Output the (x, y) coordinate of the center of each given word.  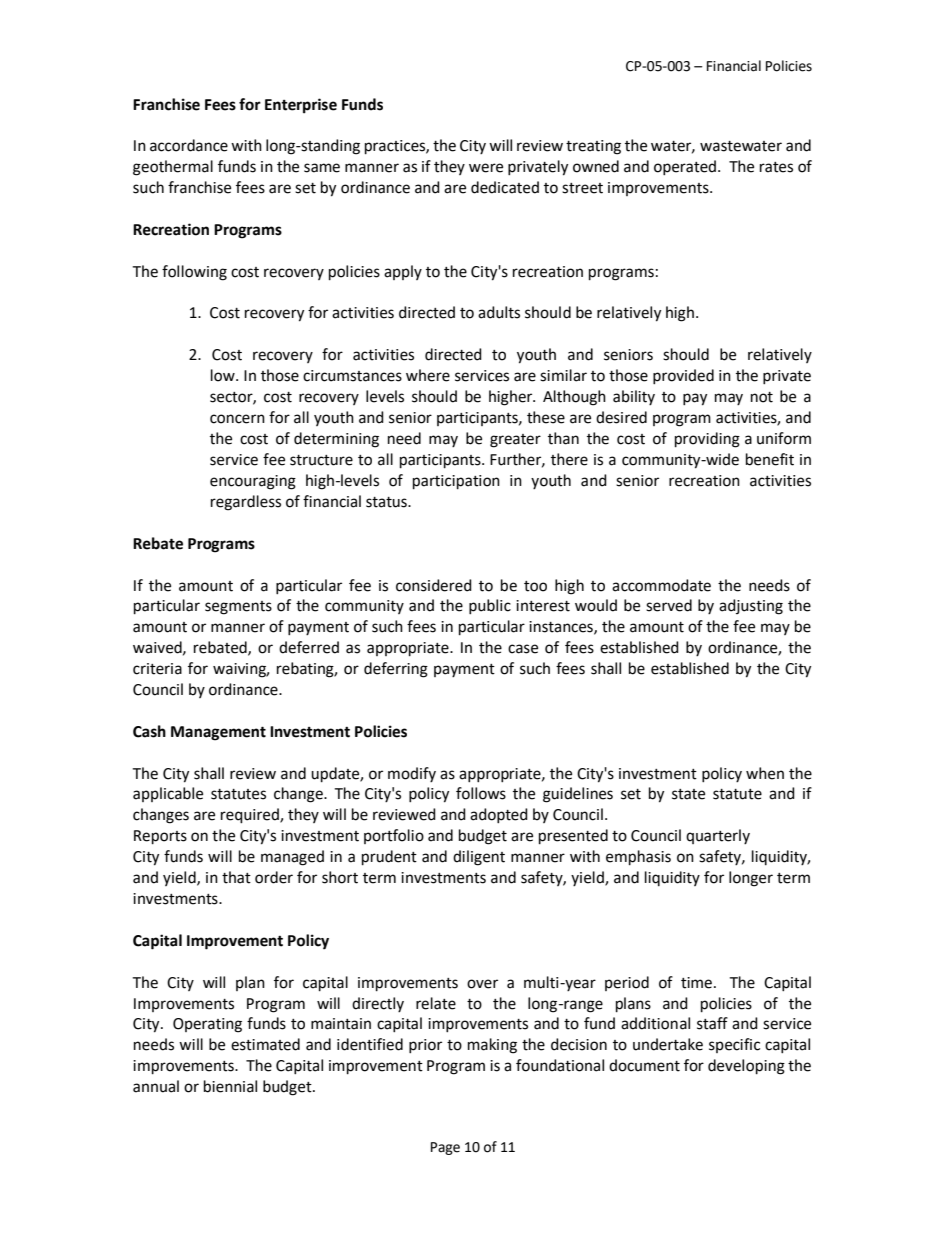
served (669, 605)
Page (445, 1148)
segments (238, 608)
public (490, 606)
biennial (230, 1086)
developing (746, 1067)
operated (686, 167)
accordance (189, 145)
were (486, 168)
